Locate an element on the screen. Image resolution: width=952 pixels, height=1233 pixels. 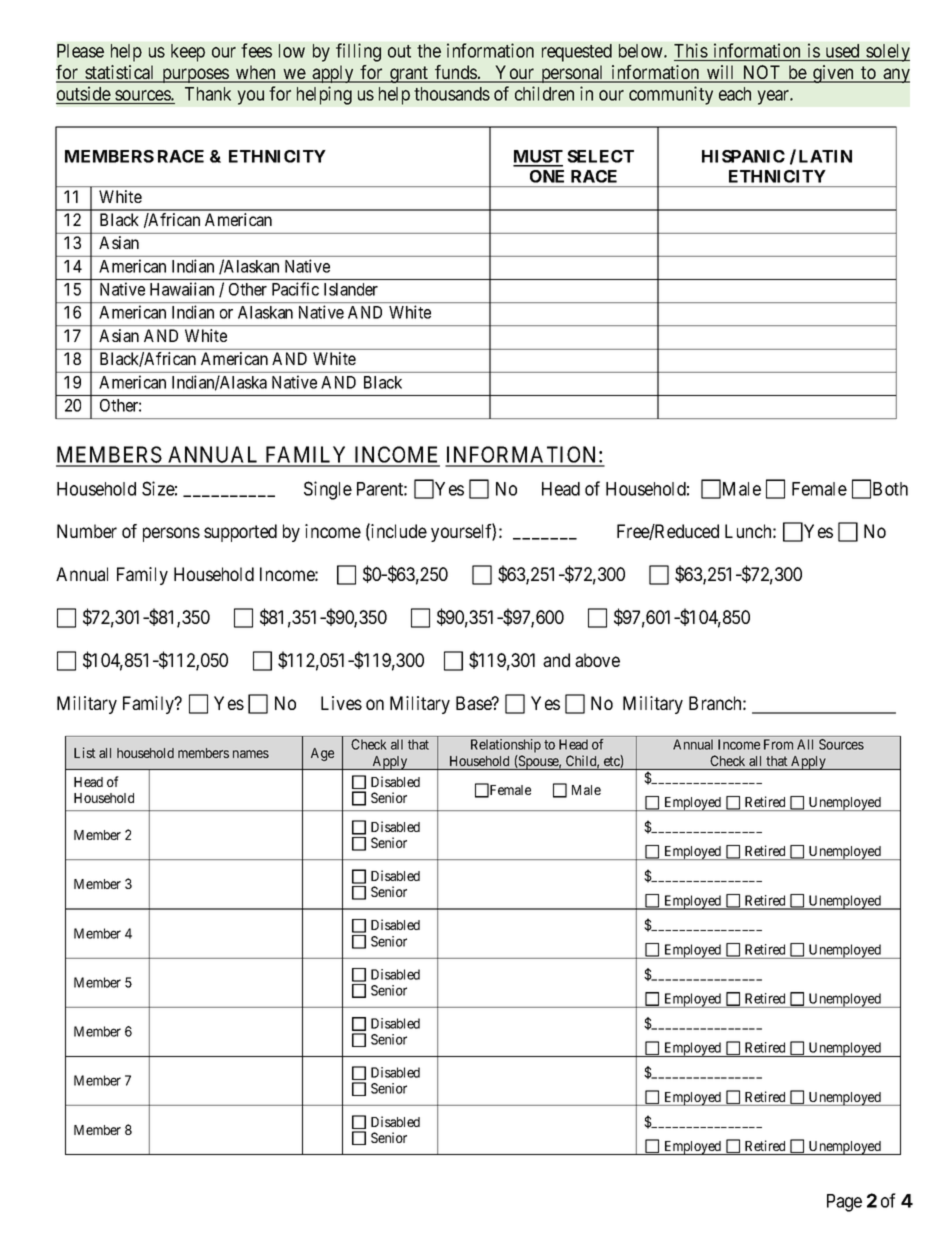
names is located at coordinates (251, 754).
